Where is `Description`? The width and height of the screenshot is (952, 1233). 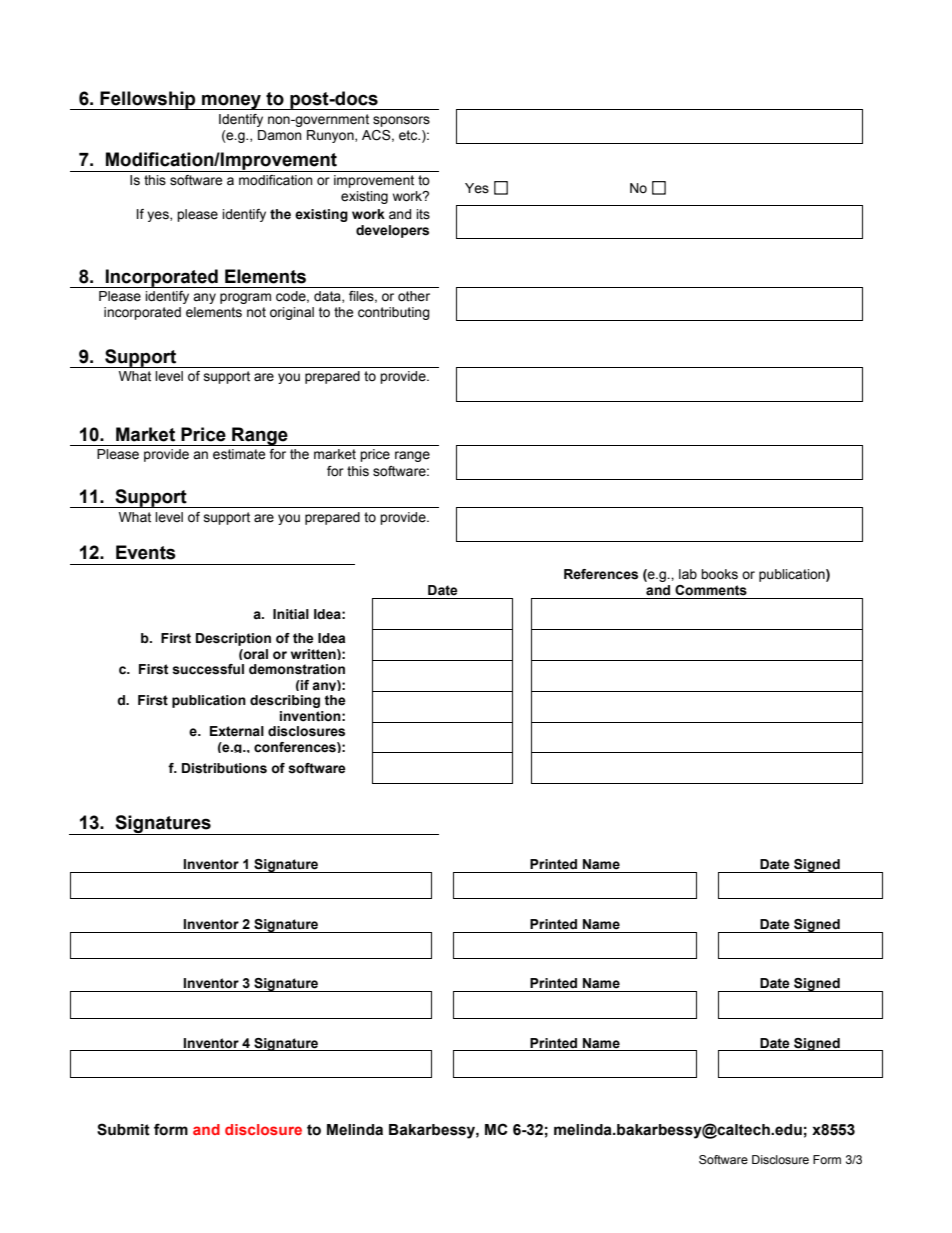 Description is located at coordinates (233, 639).
